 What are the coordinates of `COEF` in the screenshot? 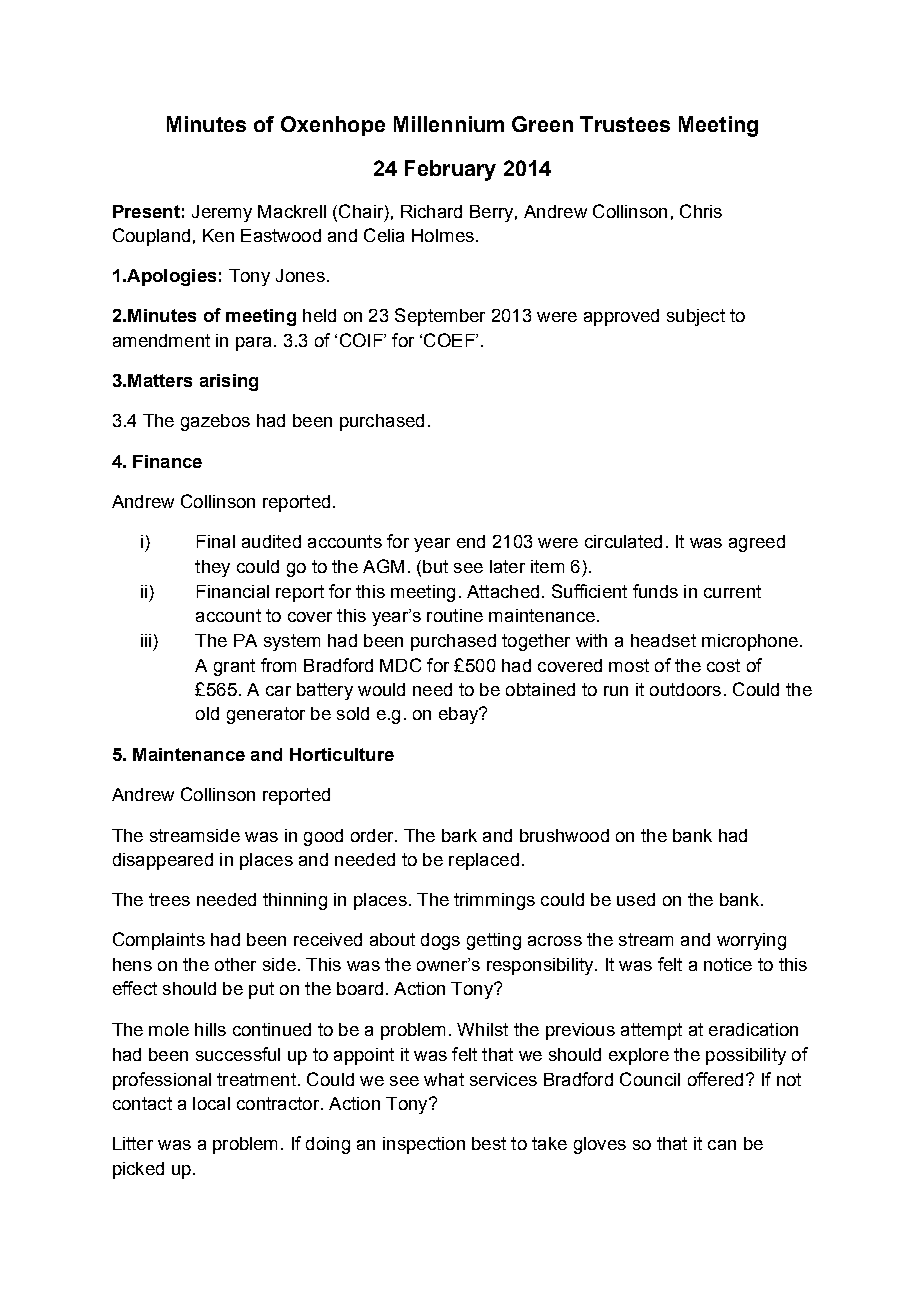 It's located at (450, 340).
